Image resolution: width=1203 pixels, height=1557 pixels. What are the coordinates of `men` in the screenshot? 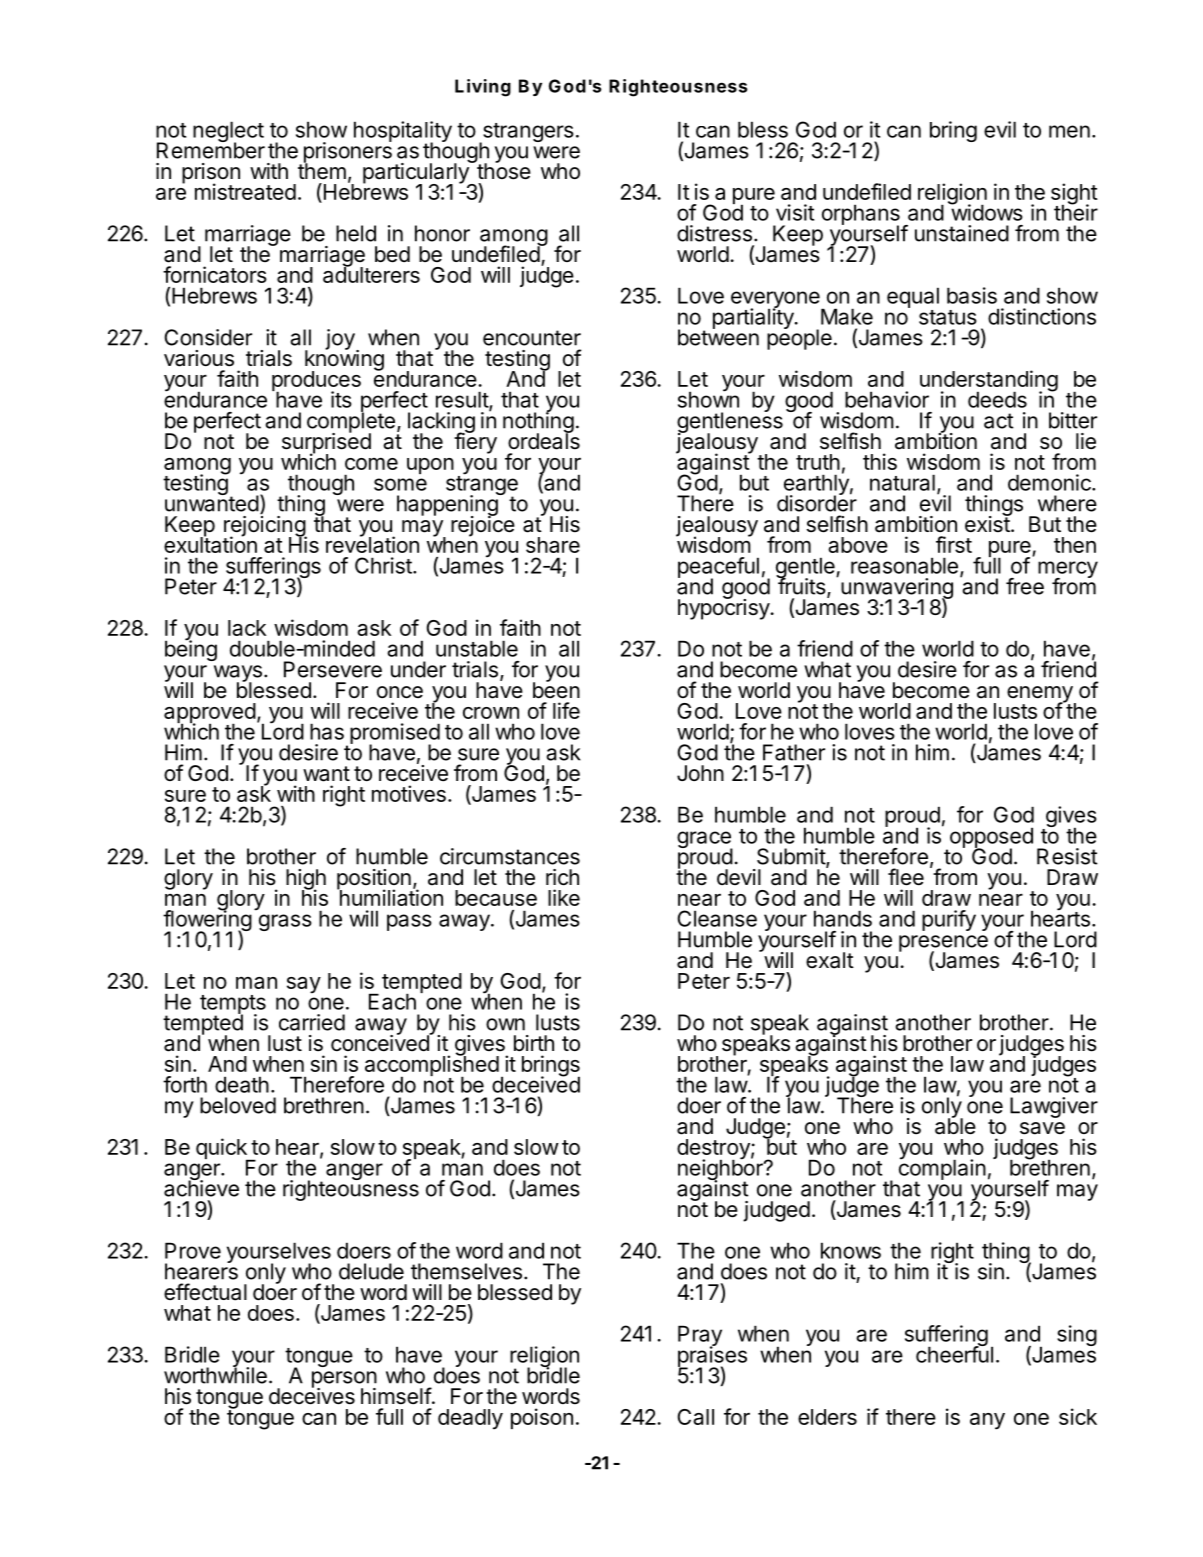 It's located at (1069, 131).
